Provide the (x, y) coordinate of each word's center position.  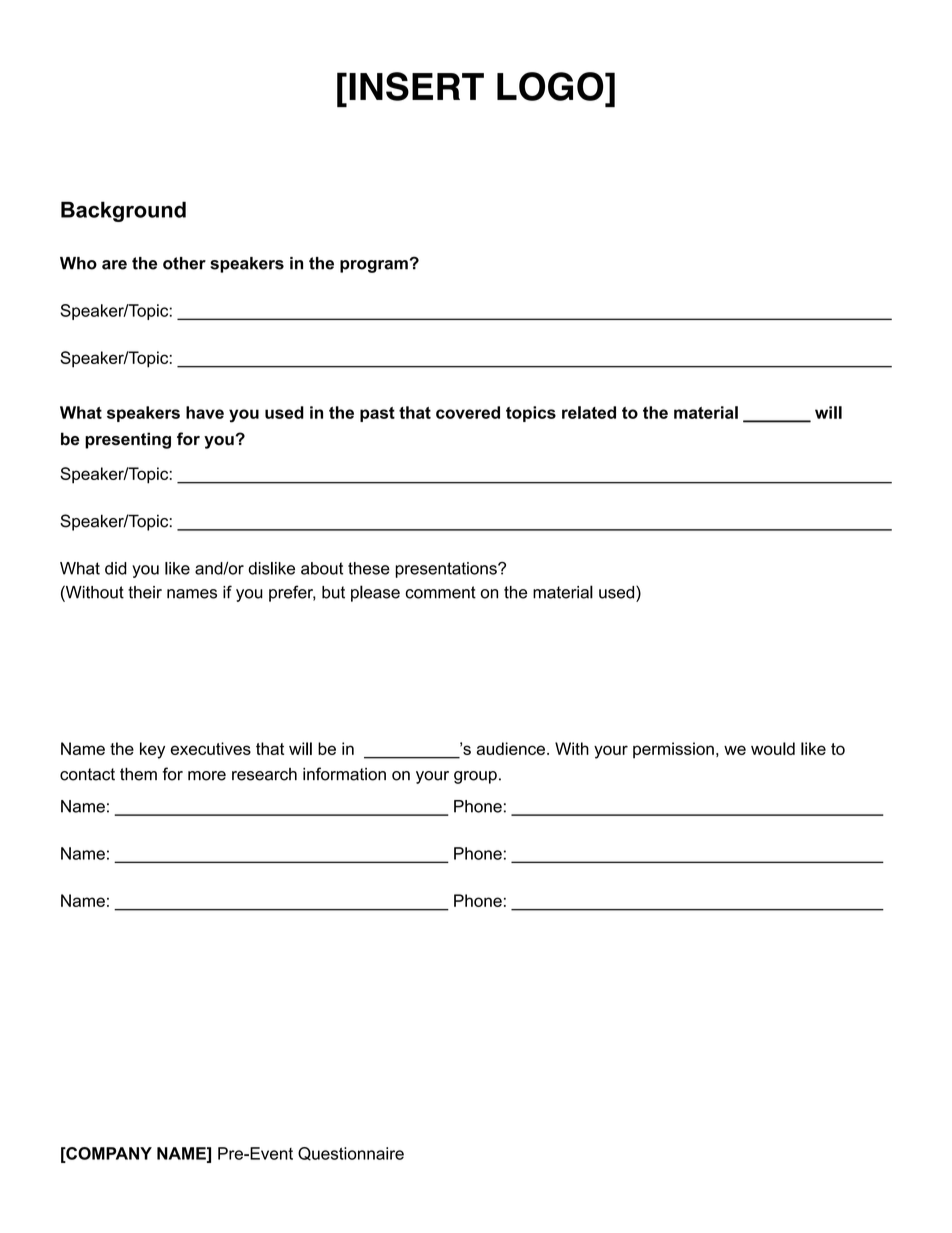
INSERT (416, 86)
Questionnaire (351, 1154)
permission (673, 750)
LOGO (551, 86)
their (145, 592)
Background (123, 211)
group (475, 777)
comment (440, 592)
